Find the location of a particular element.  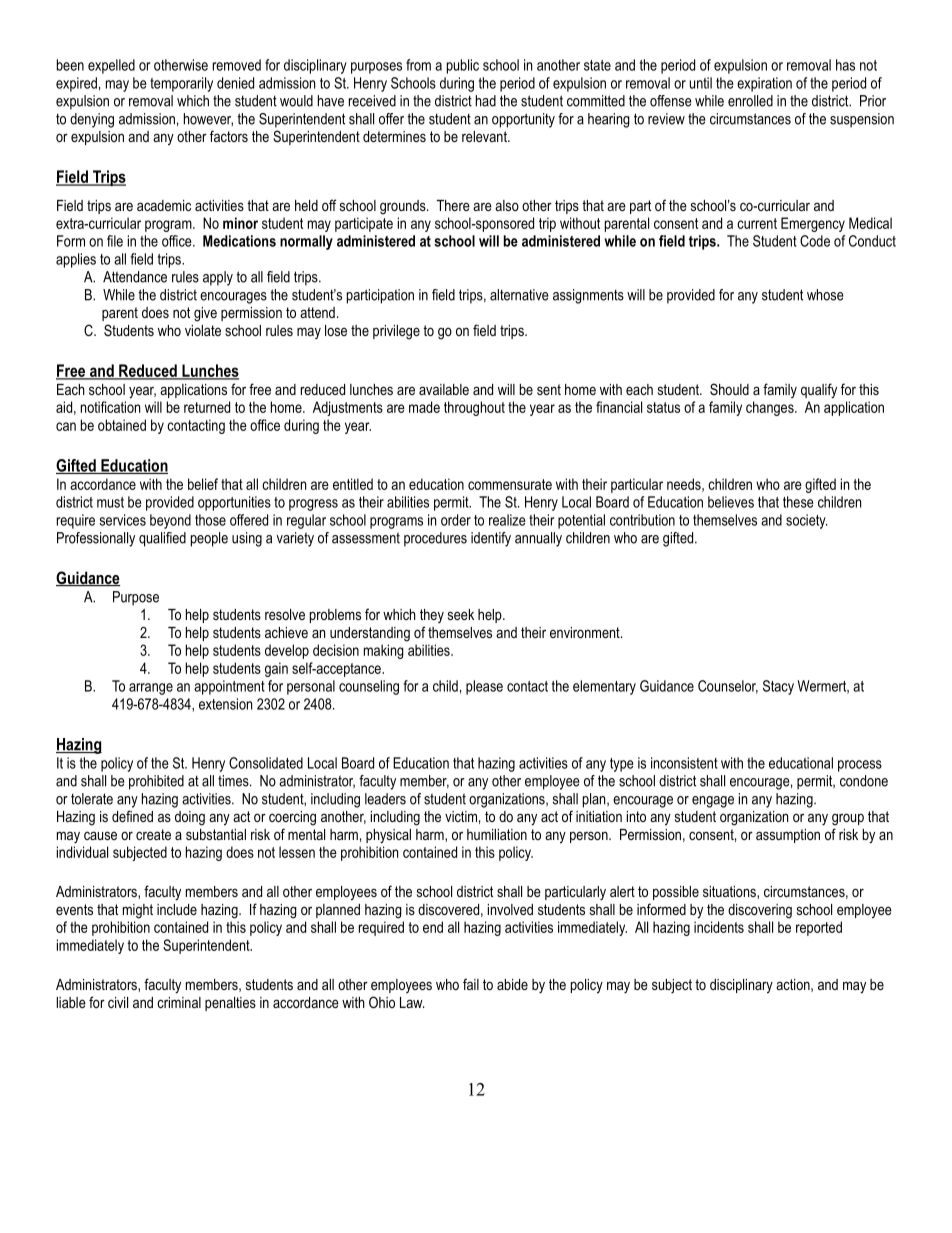

Stacy is located at coordinates (778, 687).
